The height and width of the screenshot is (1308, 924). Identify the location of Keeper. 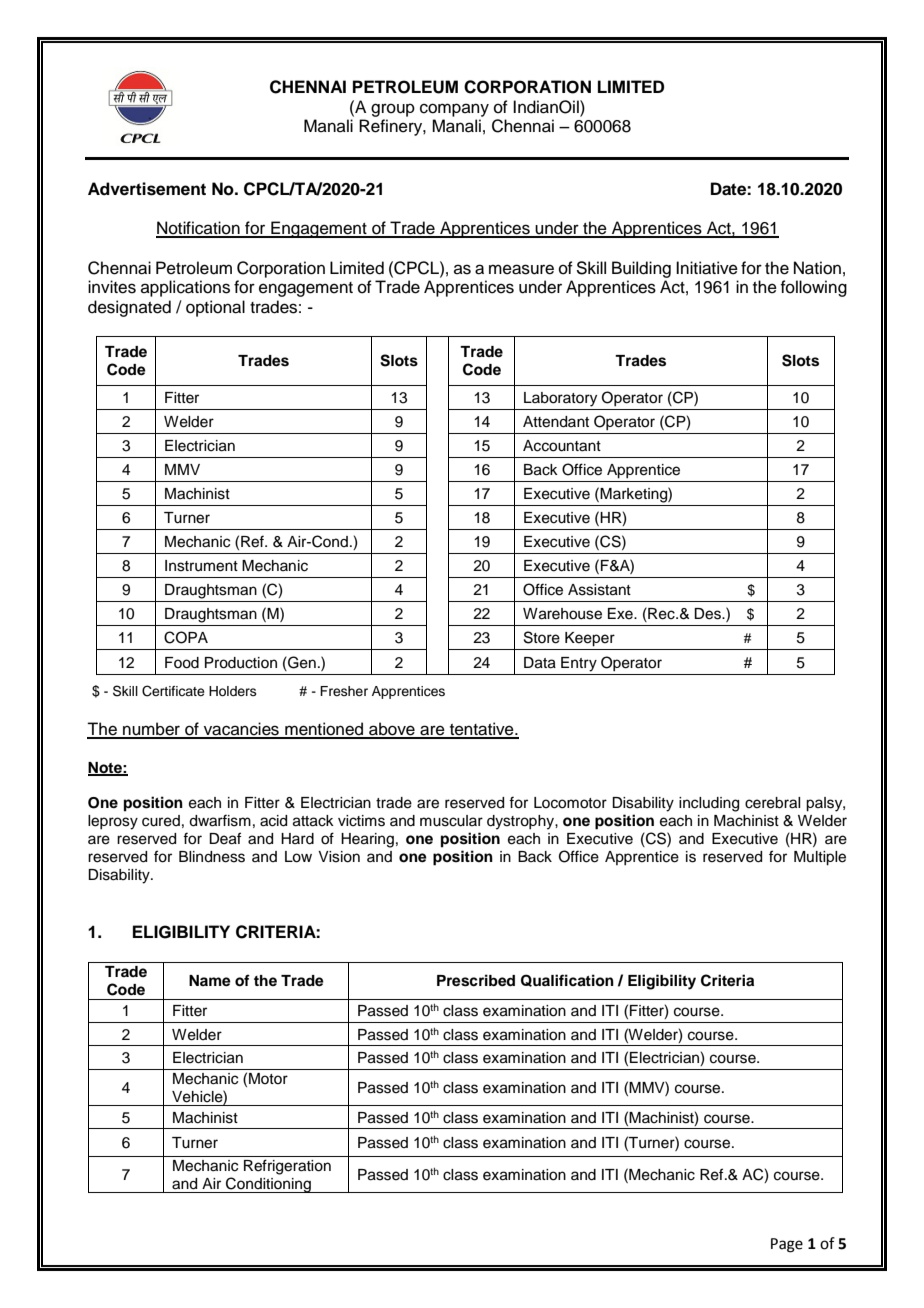
(590, 639).
